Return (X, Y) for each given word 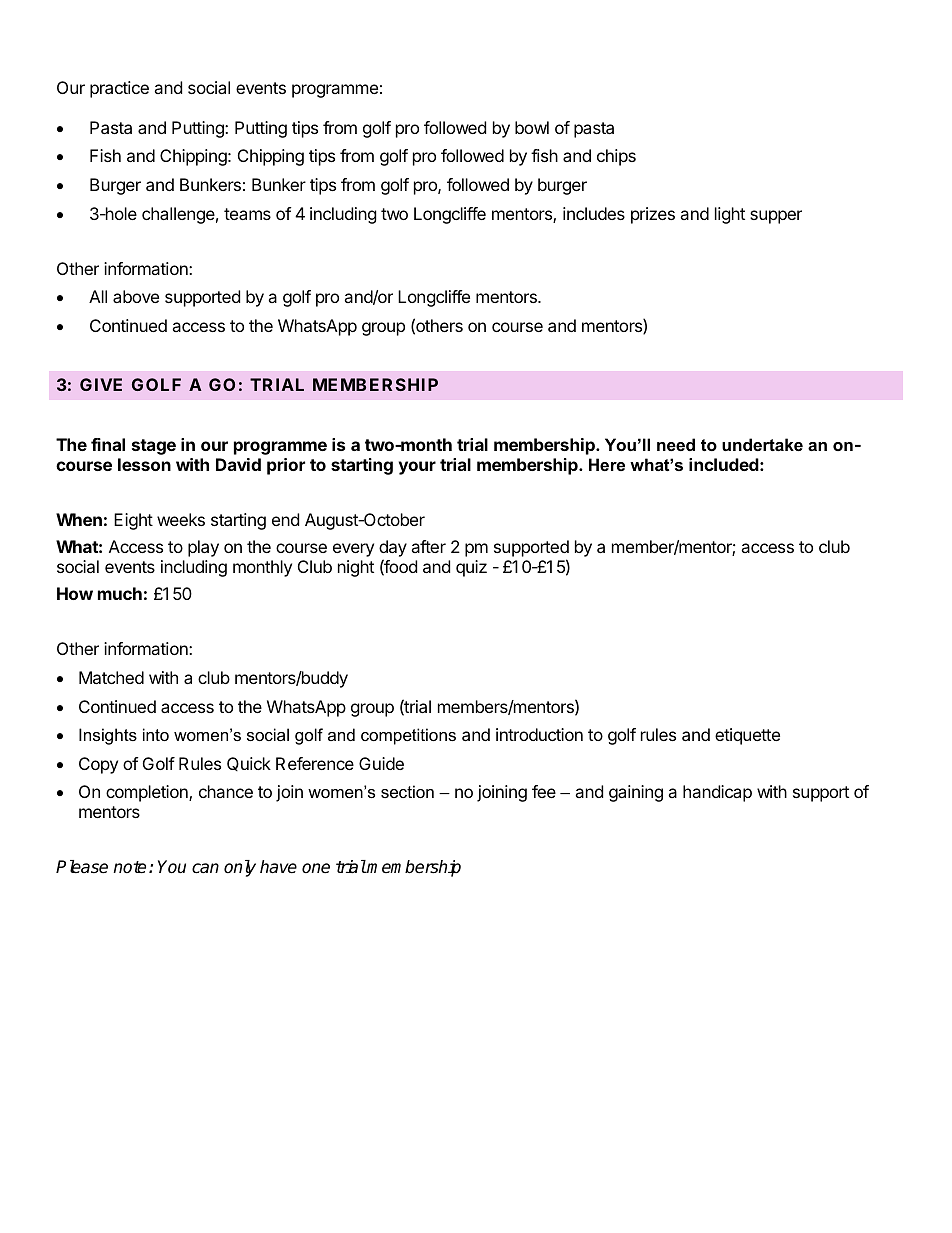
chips (616, 157)
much (120, 593)
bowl (532, 127)
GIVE (101, 384)
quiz (471, 568)
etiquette (747, 736)
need (676, 444)
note (129, 867)
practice (119, 89)
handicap (717, 793)
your (417, 468)
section (407, 791)
